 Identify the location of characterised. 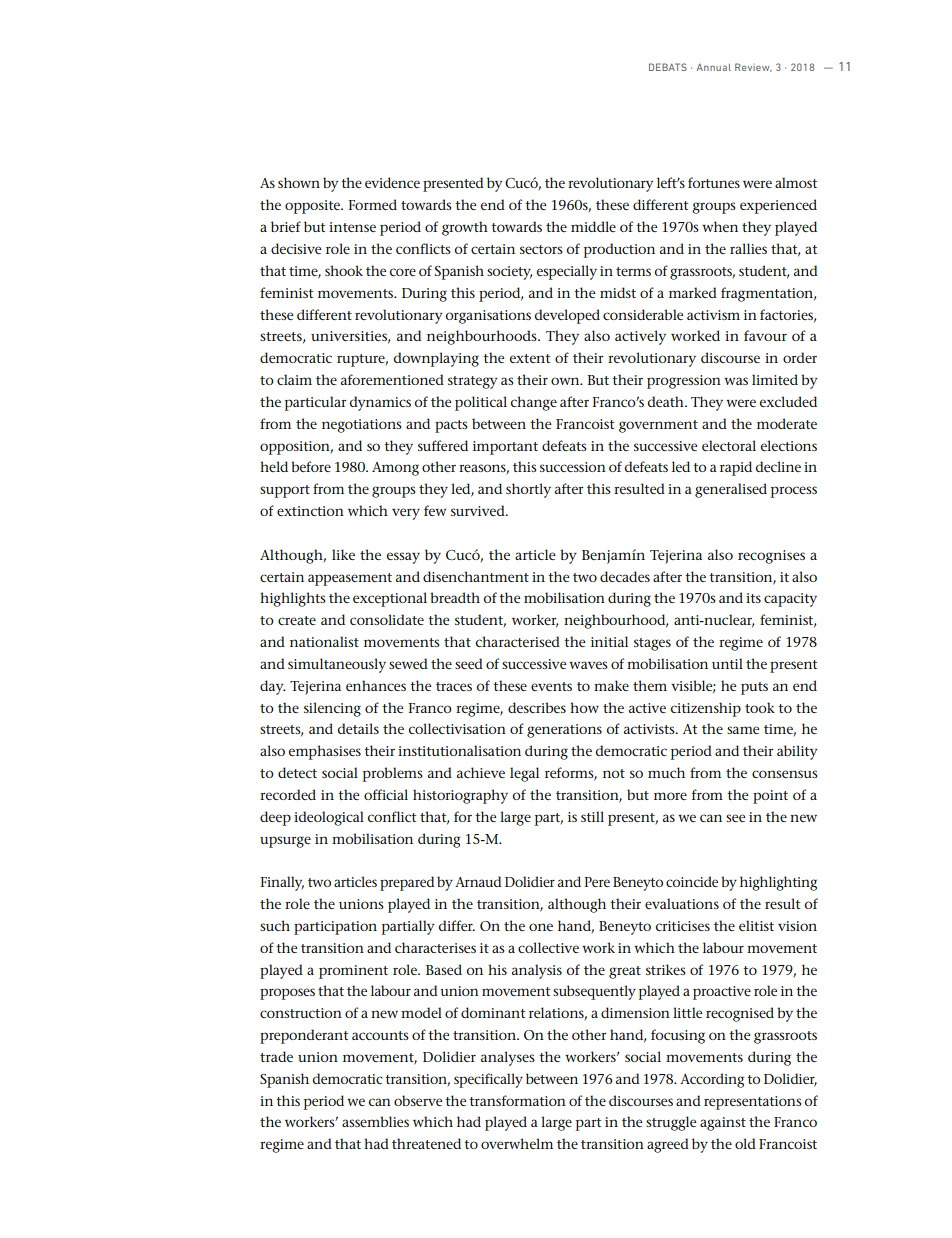
(518, 641).
